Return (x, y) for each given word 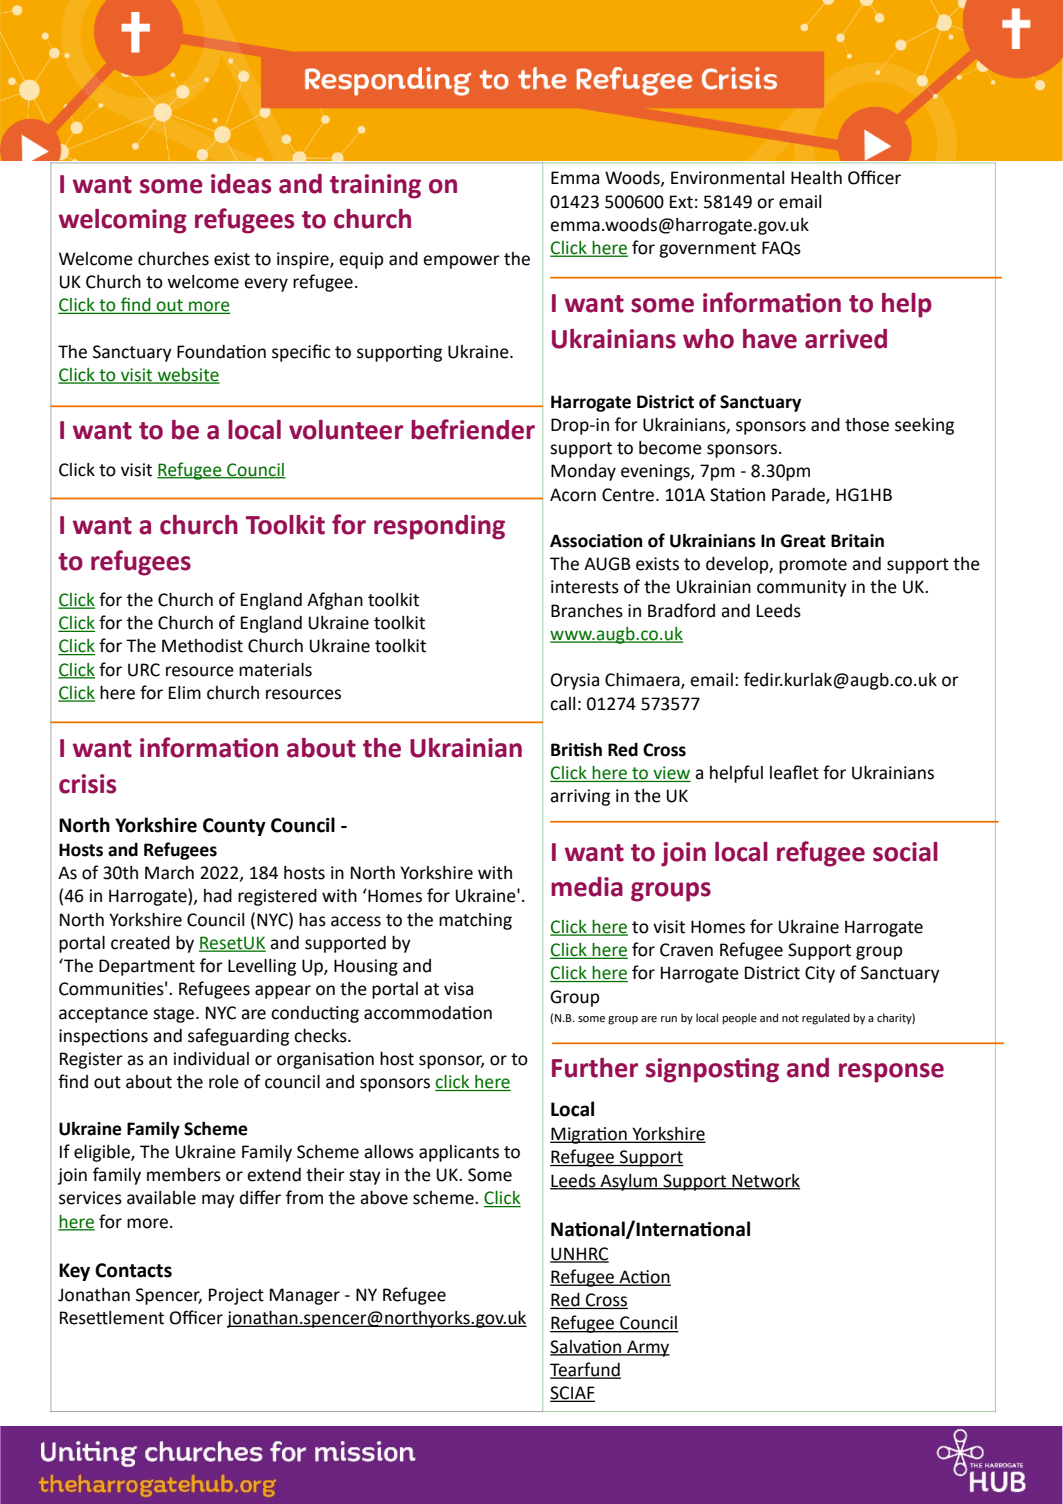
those (867, 425)
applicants (459, 1153)
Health (816, 178)
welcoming (123, 221)
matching (475, 921)
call (562, 704)
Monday (583, 472)
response (891, 1073)
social (905, 852)
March (169, 873)
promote (813, 566)
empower (461, 262)
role (224, 1082)
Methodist (202, 646)
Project (236, 1296)
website (187, 375)
